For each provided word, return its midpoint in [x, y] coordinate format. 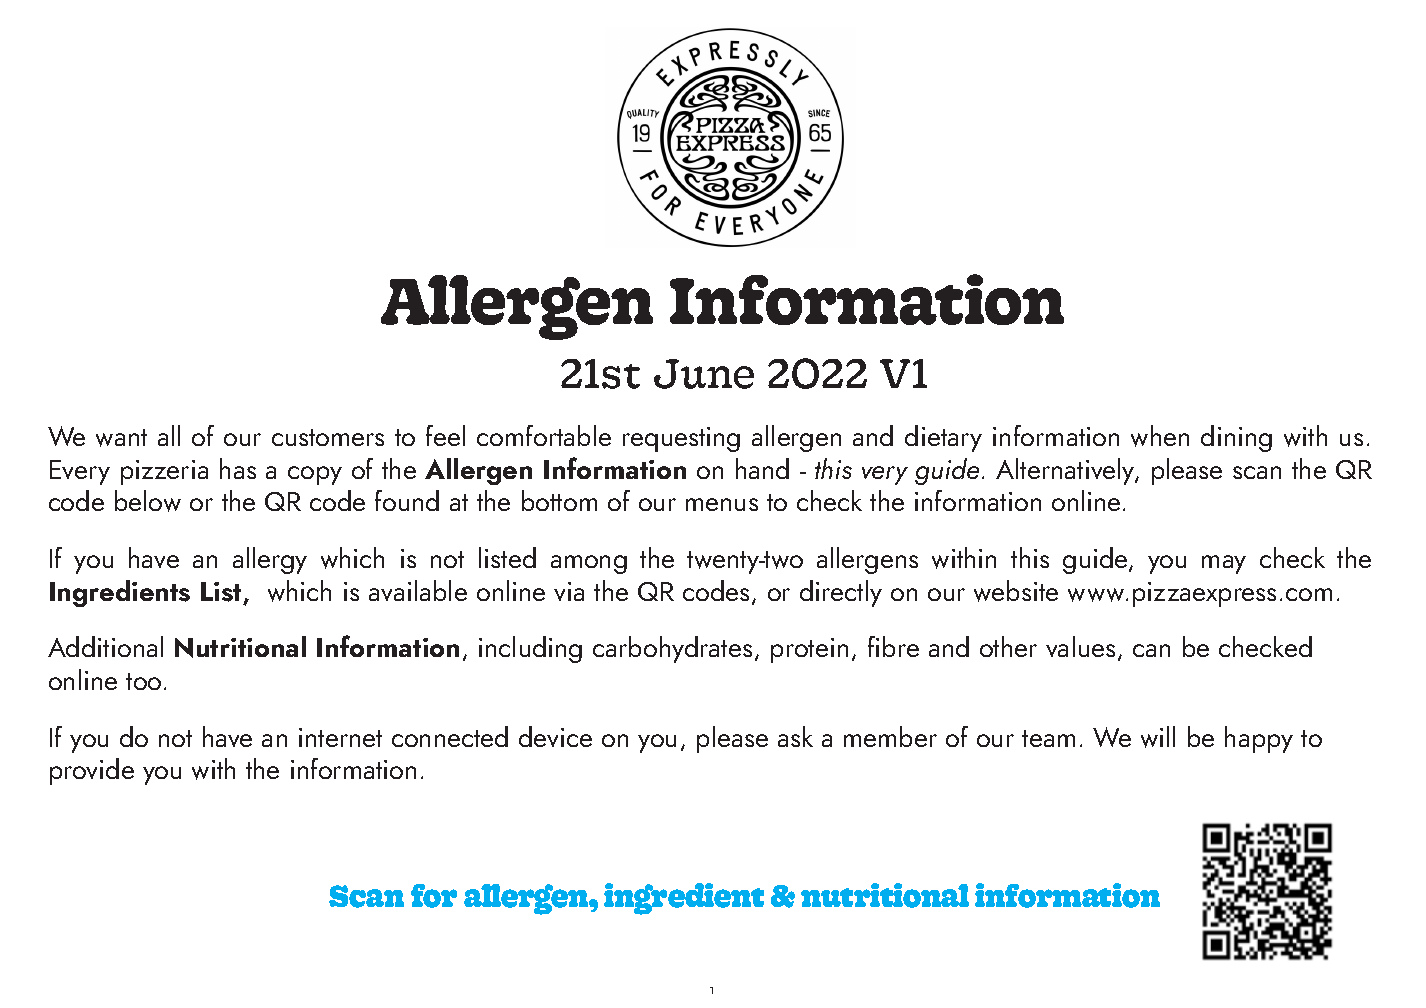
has [238, 468]
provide [92, 771]
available [418, 590]
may [1224, 564]
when [1160, 436]
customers [328, 437]
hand [762, 468]
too [143, 681]
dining [1236, 438]
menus [722, 504]
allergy [270, 560]
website [1016, 591]
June [704, 374]
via [569, 591]
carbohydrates [672, 649]
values [1080, 646]
